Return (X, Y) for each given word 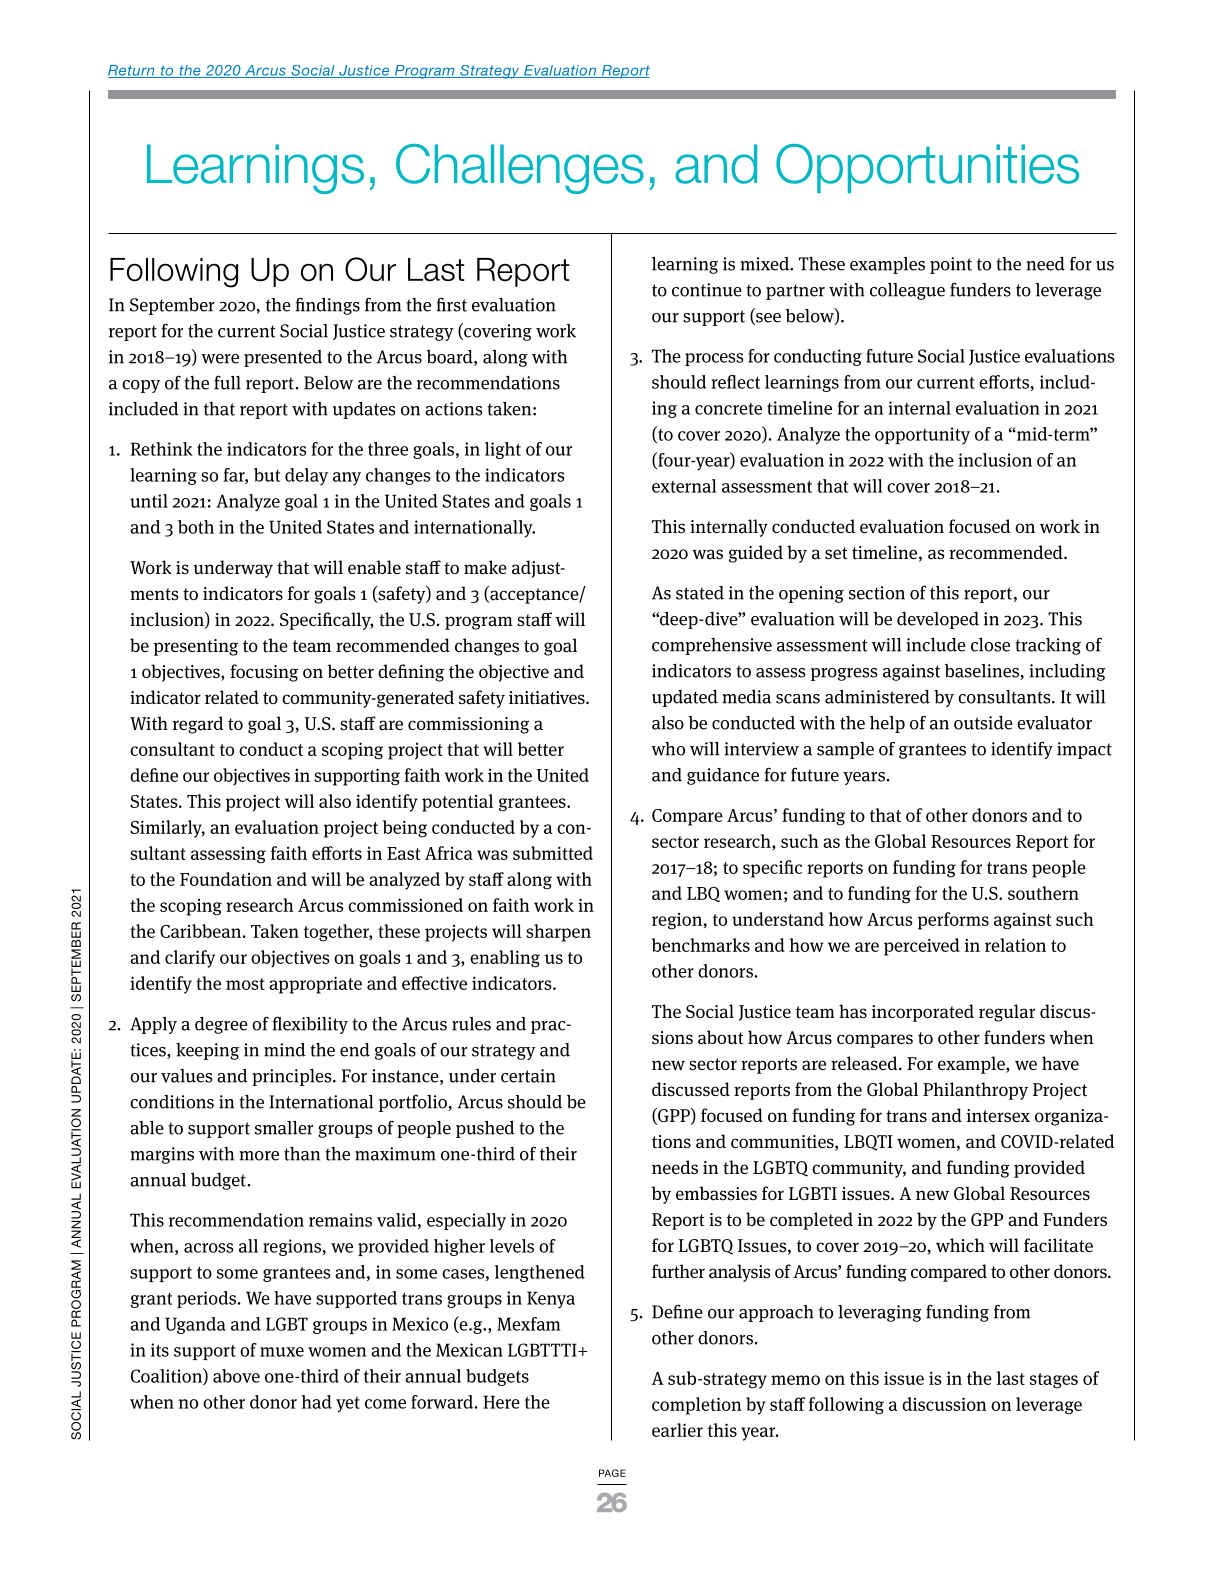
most (245, 984)
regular (1007, 1013)
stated (700, 593)
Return (132, 71)
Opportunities (927, 168)
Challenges (520, 169)
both (196, 527)
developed (938, 620)
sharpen (558, 933)
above (236, 1376)
